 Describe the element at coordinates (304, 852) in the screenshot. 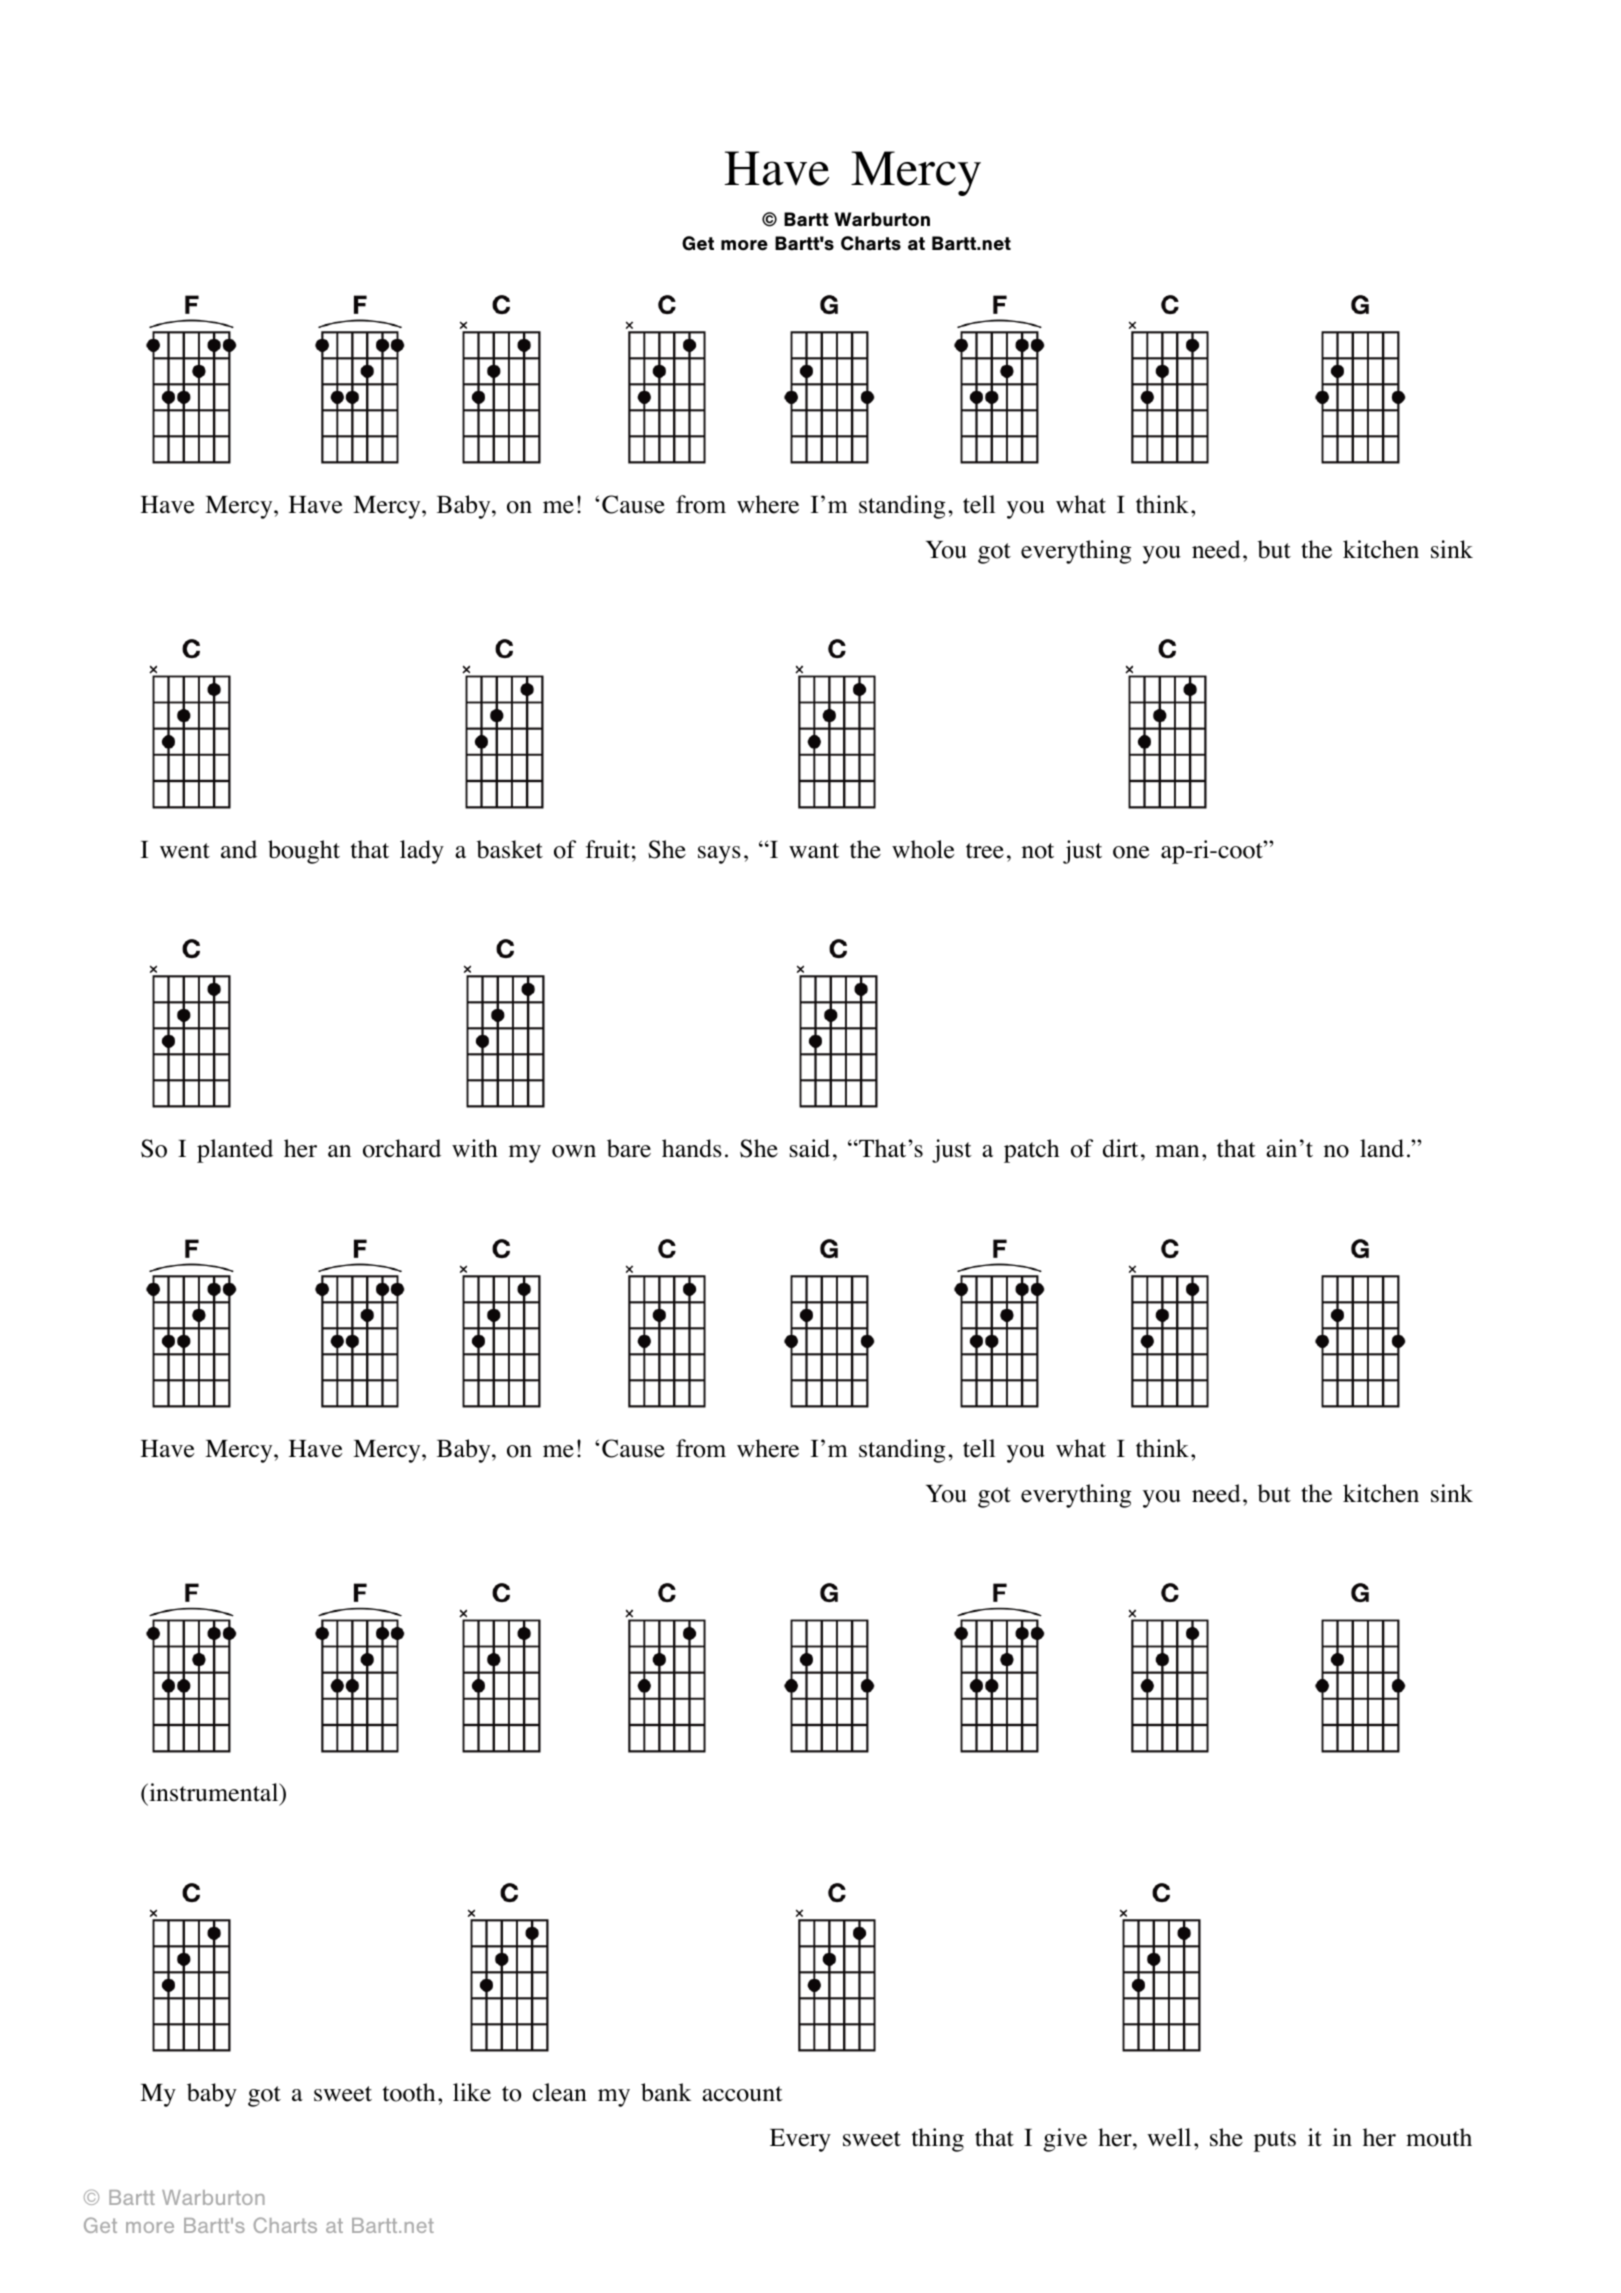

I see `bought` at that location.
